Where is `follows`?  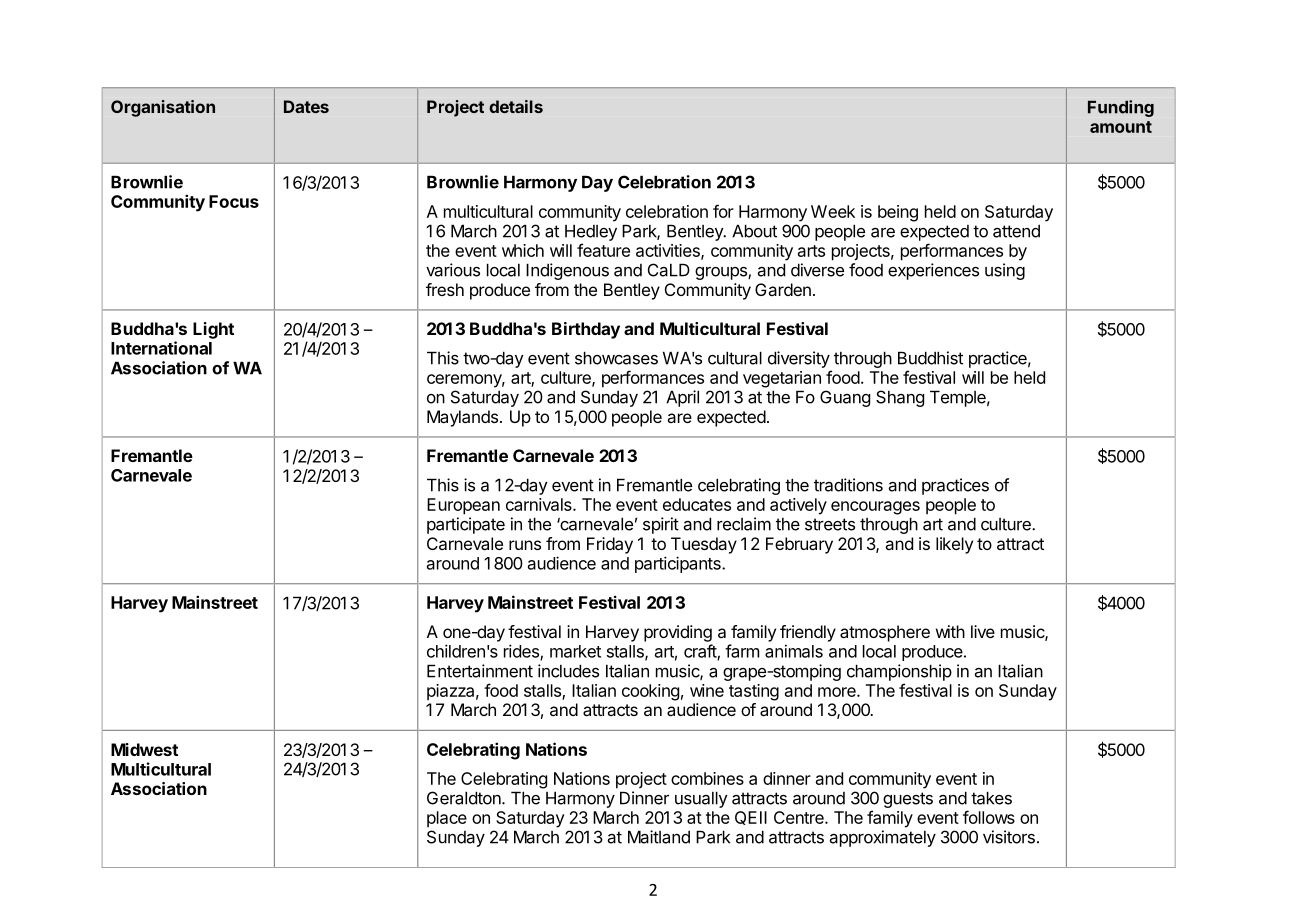 follows is located at coordinates (989, 817).
